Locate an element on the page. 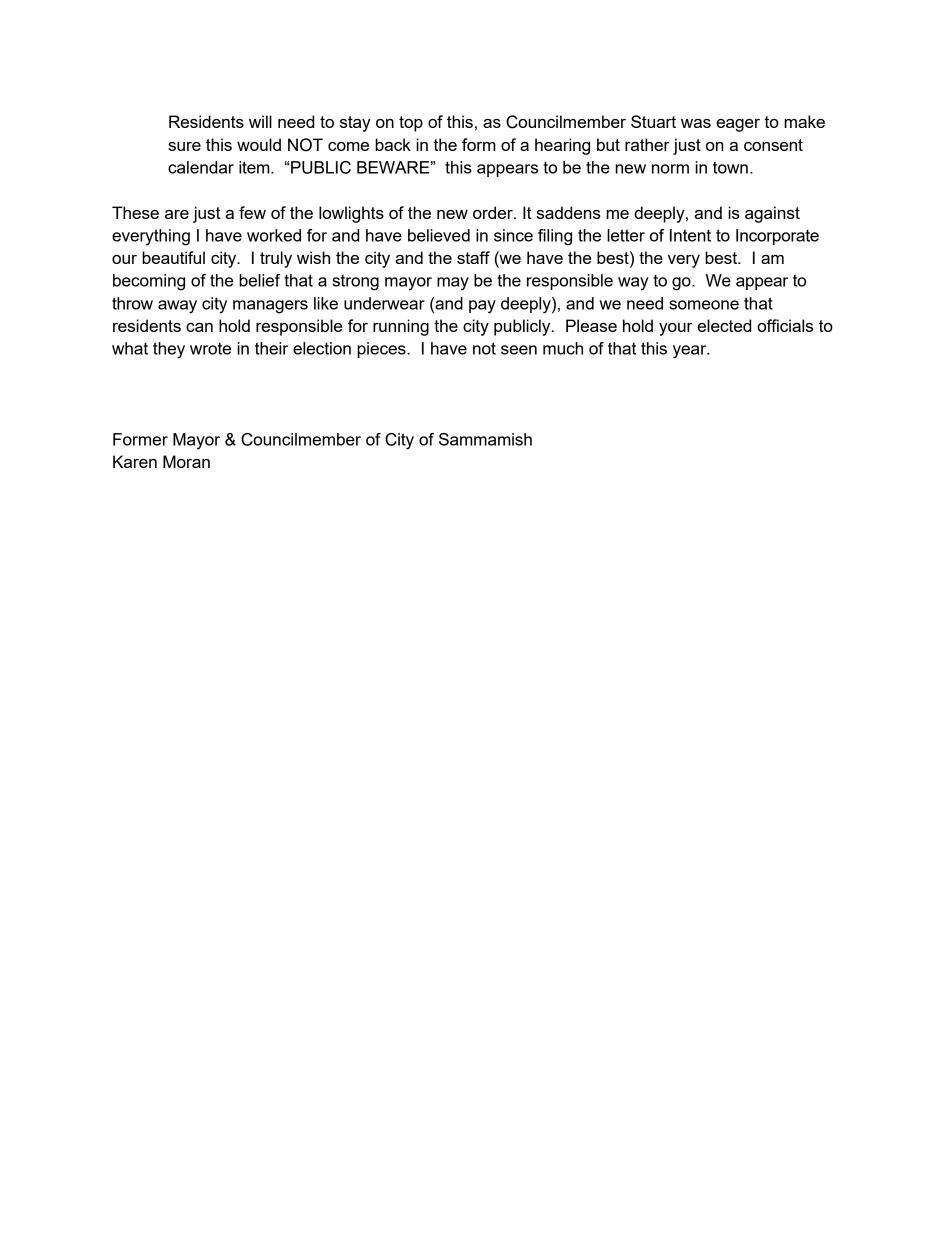 This page has height=1233, width=952. Karen is located at coordinates (135, 461).
